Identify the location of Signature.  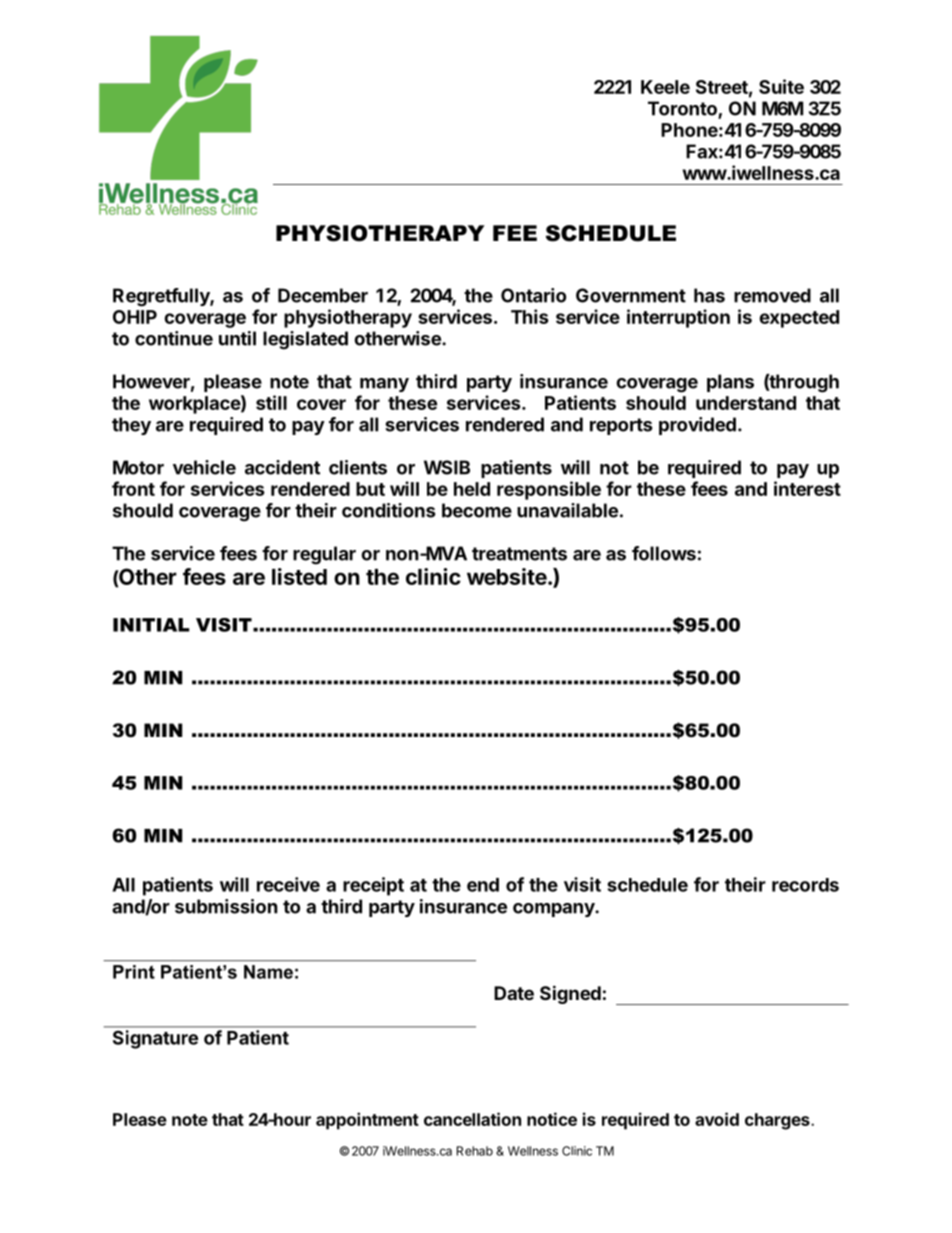
(155, 1039).
